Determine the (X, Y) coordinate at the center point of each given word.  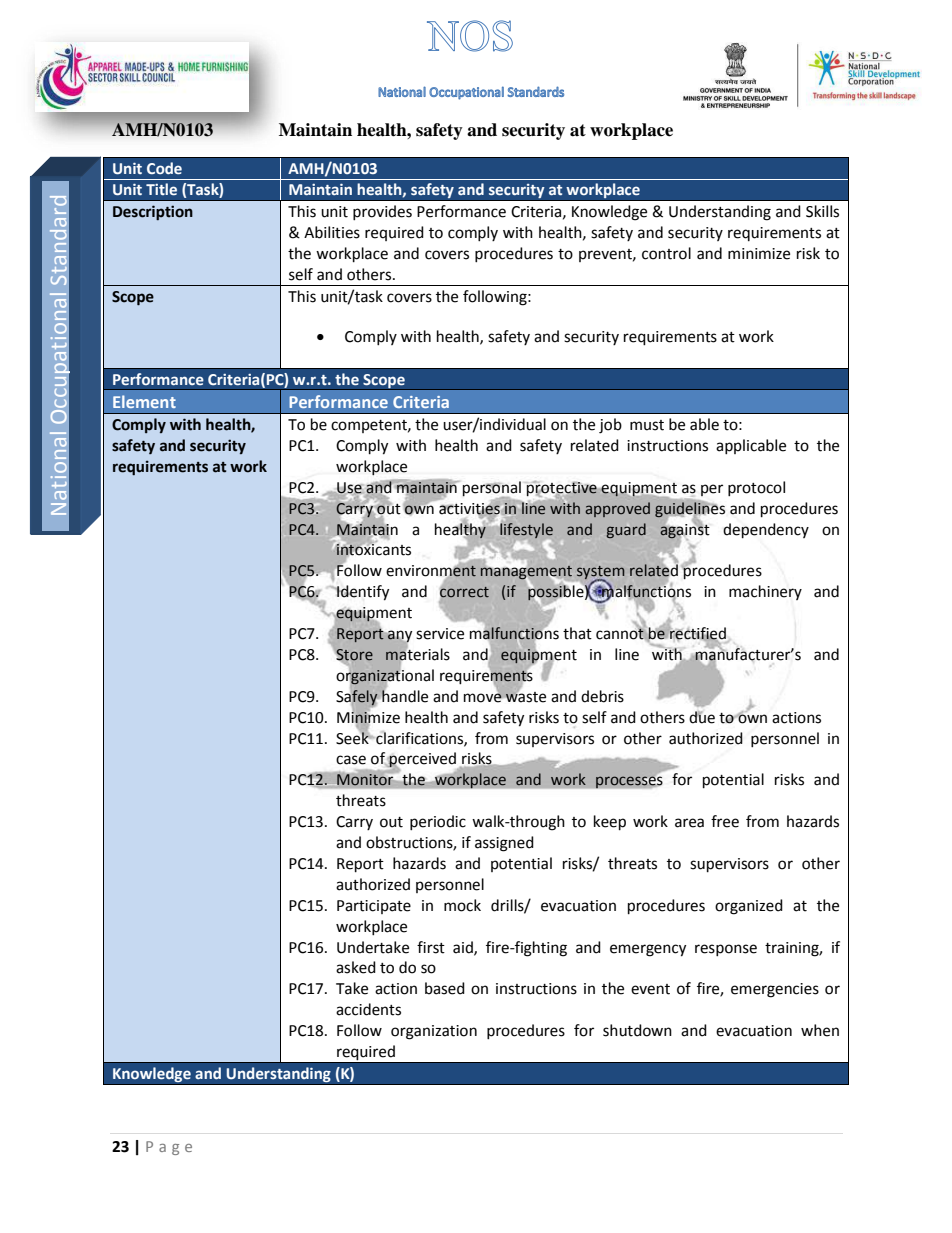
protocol (756, 488)
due (702, 717)
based (445, 988)
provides (382, 212)
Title (161, 189)
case (351, 760)
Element (144, 401)
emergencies (775, 990)
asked (356, 967)
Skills (822, 211)
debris (602, 696)
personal (491, 489)
